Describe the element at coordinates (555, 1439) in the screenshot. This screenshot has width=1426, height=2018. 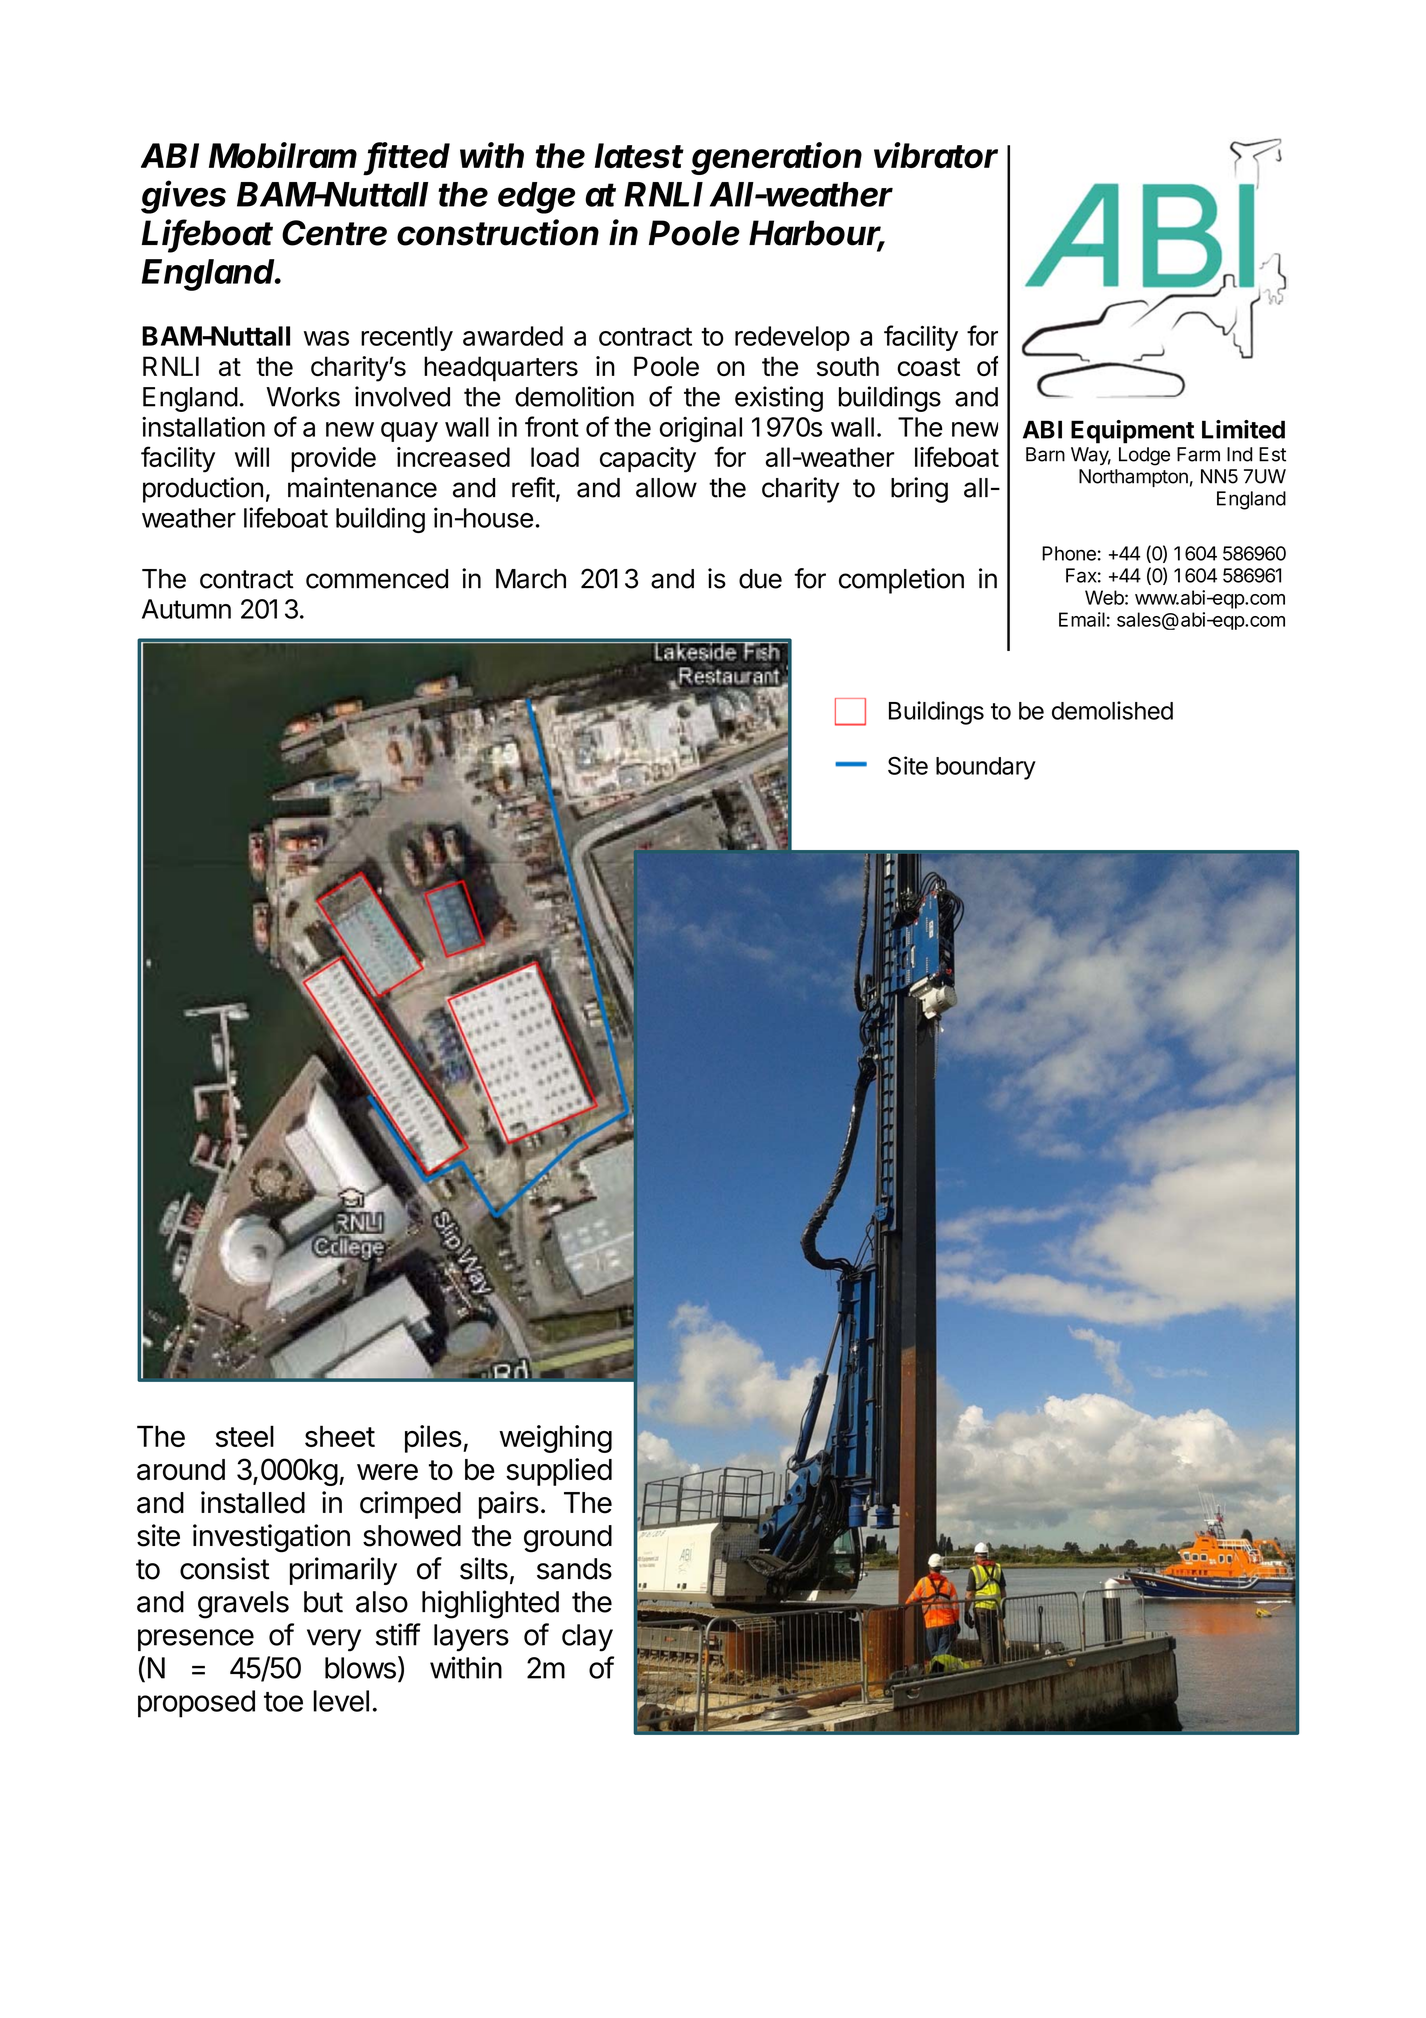
I see `weighing` at that location.
